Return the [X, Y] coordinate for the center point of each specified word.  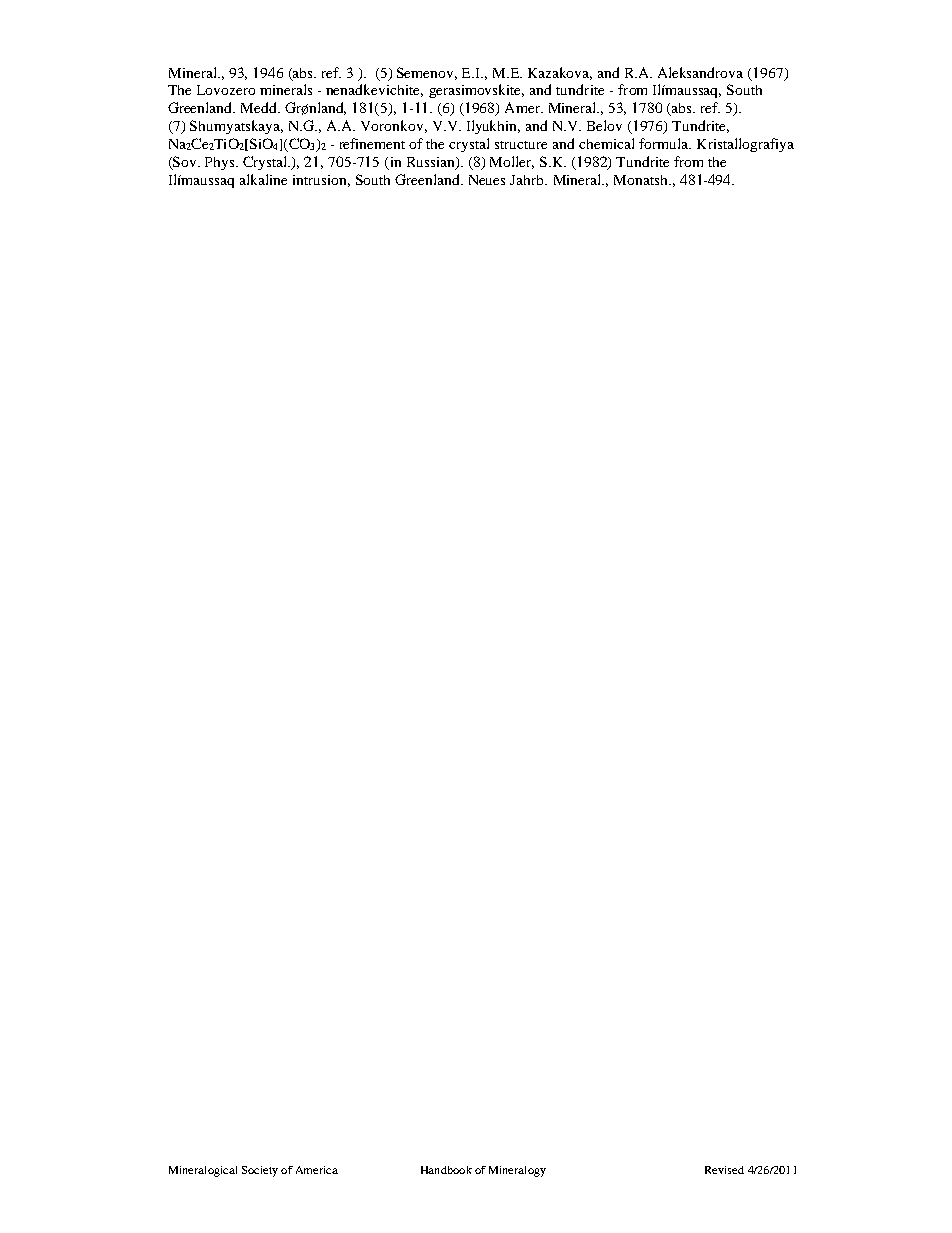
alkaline [263, 179]
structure [521, 145]
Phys [221, 163]
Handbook [446, 1170]
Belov [604, 125]
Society [260, 1171]
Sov [185, 163]
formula [665, 143]
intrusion [321, 181]
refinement [372, 143]
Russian [432, 163]
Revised [724, 1170]
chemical [606, 143]
